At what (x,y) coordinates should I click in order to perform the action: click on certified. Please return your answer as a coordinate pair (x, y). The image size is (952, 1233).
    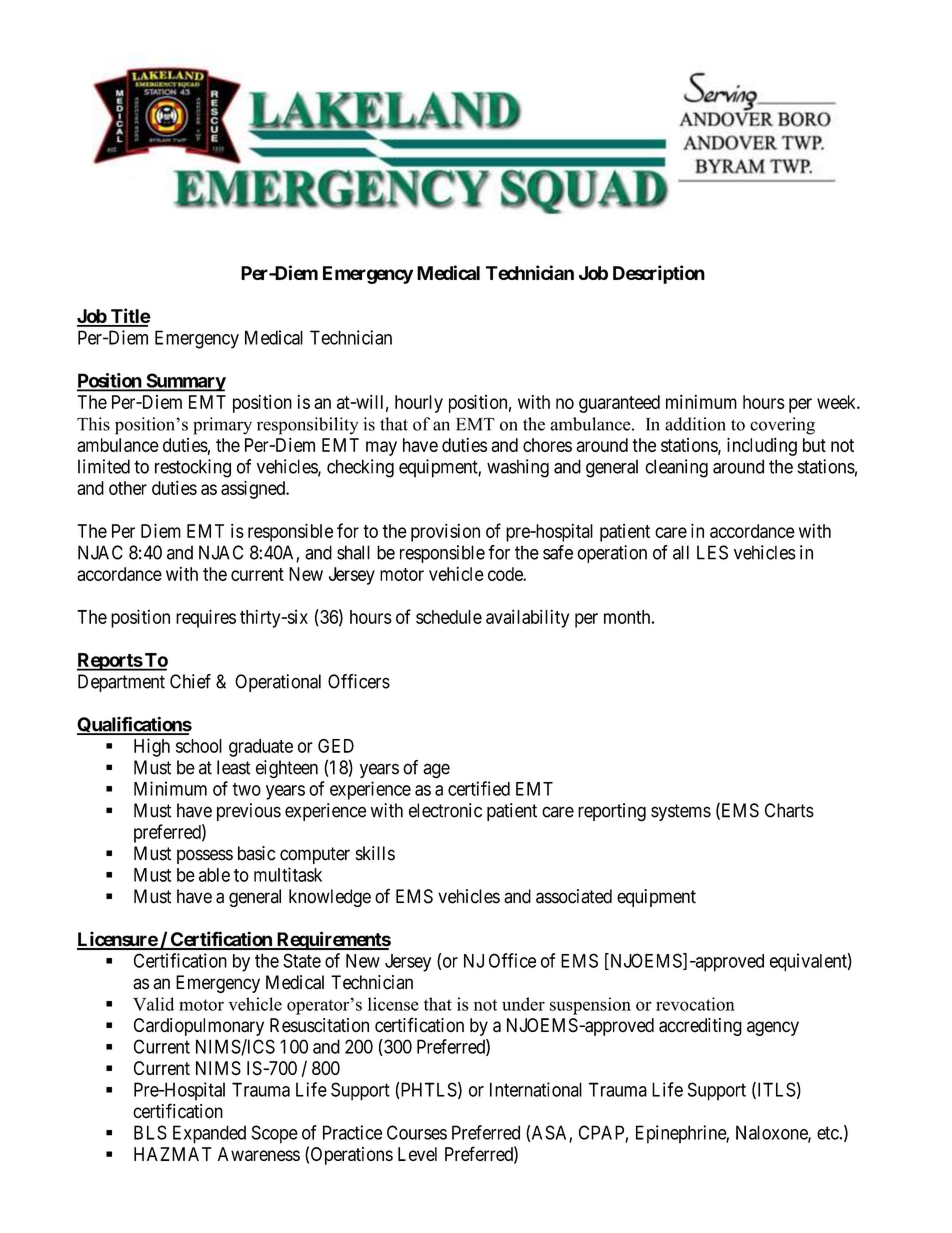
    Looking at the image, I should click on (479, 788).
